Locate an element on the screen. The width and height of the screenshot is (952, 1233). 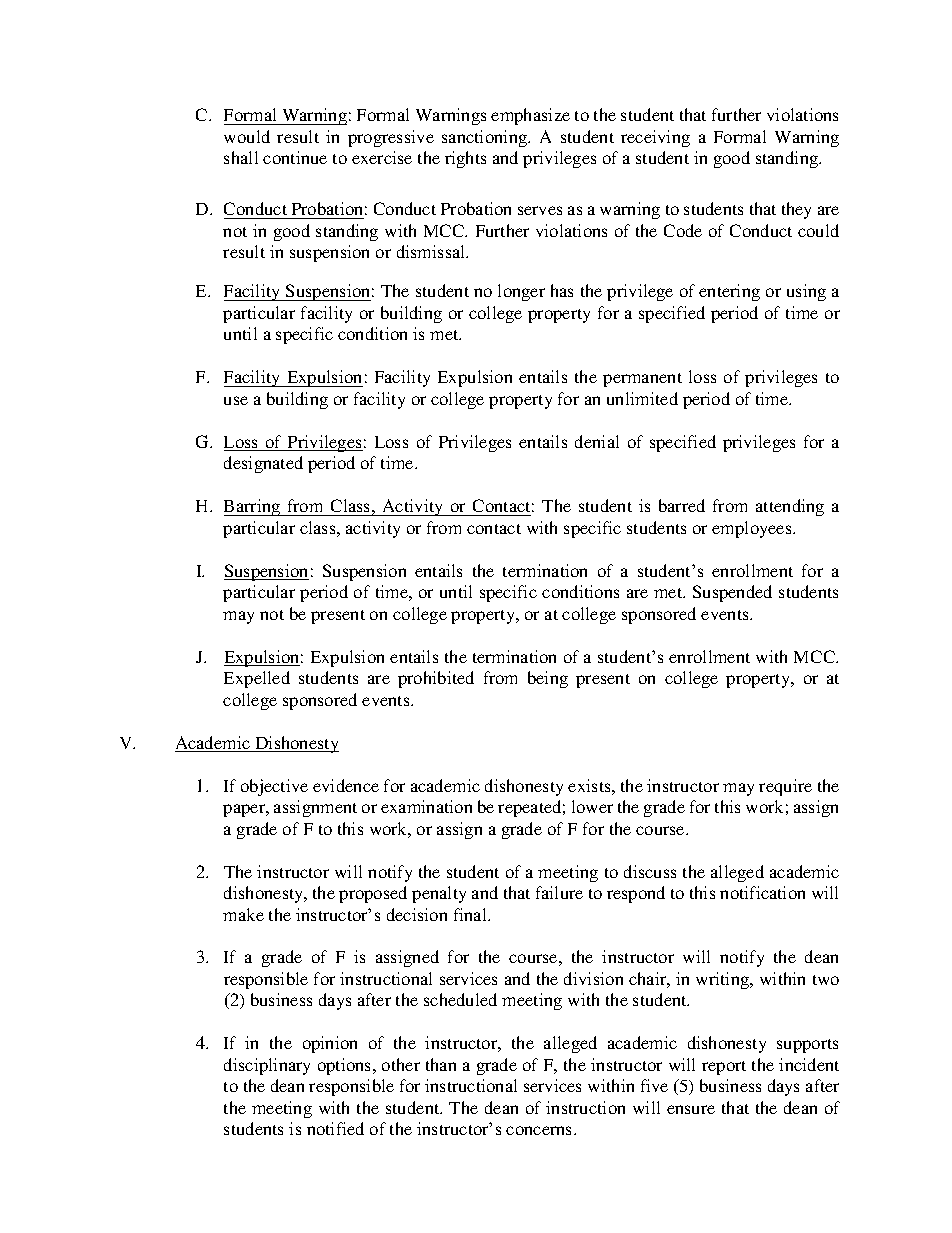
emphasize is located at coordinates (530, 116).
